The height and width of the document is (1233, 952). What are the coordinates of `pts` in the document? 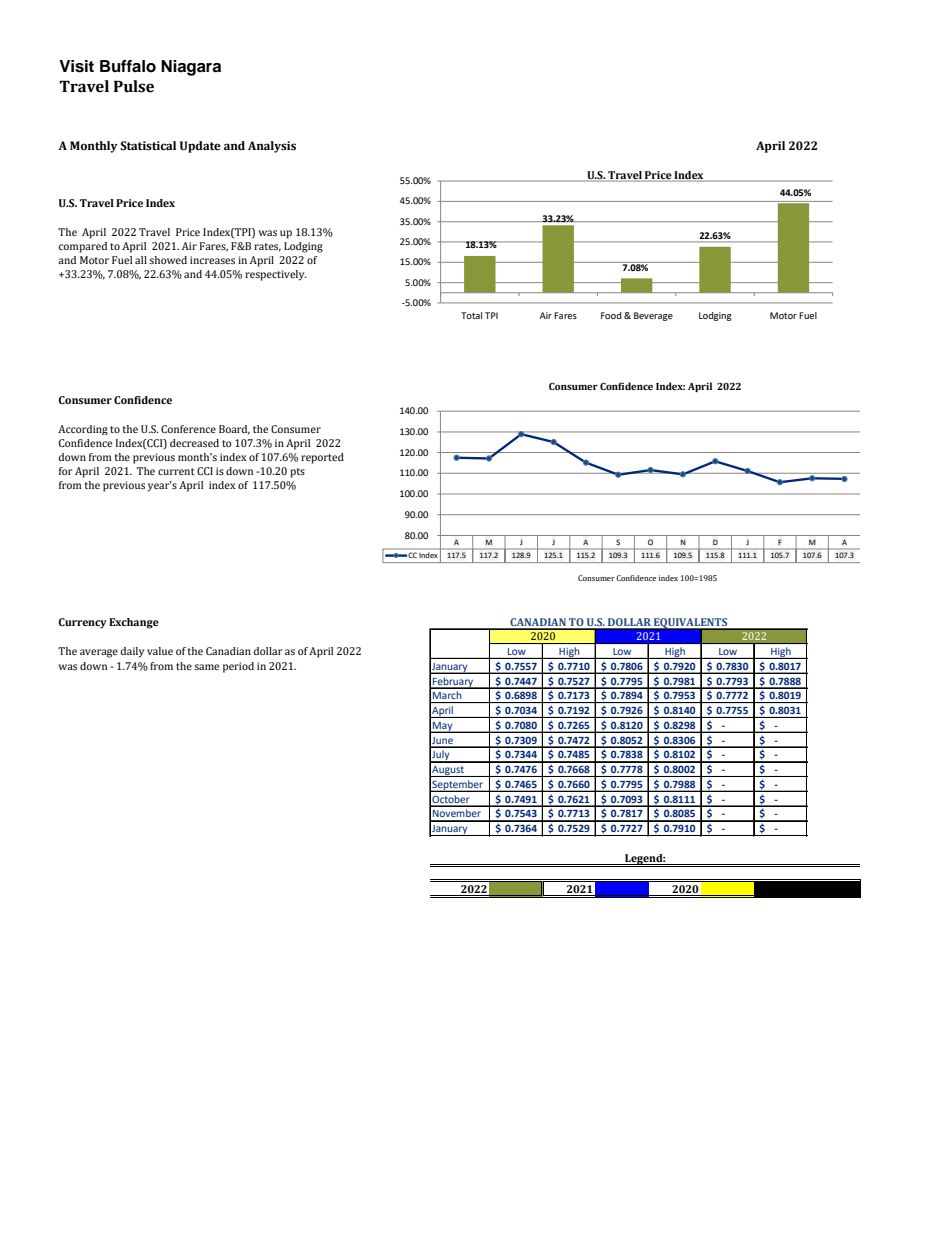 It's located at (297, 473).
